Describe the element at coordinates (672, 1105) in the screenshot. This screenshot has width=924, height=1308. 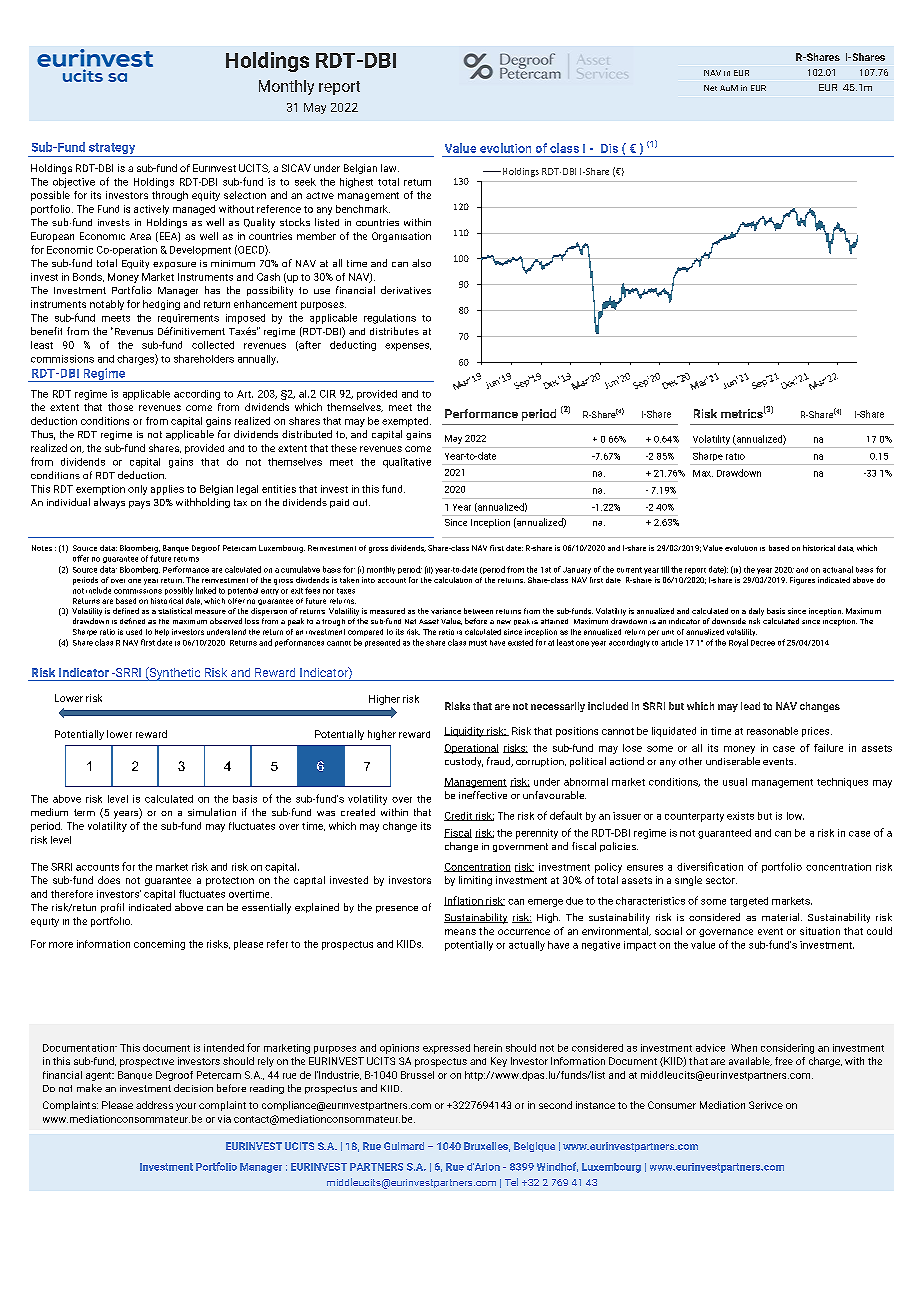
I see `Consumer` at that location.
